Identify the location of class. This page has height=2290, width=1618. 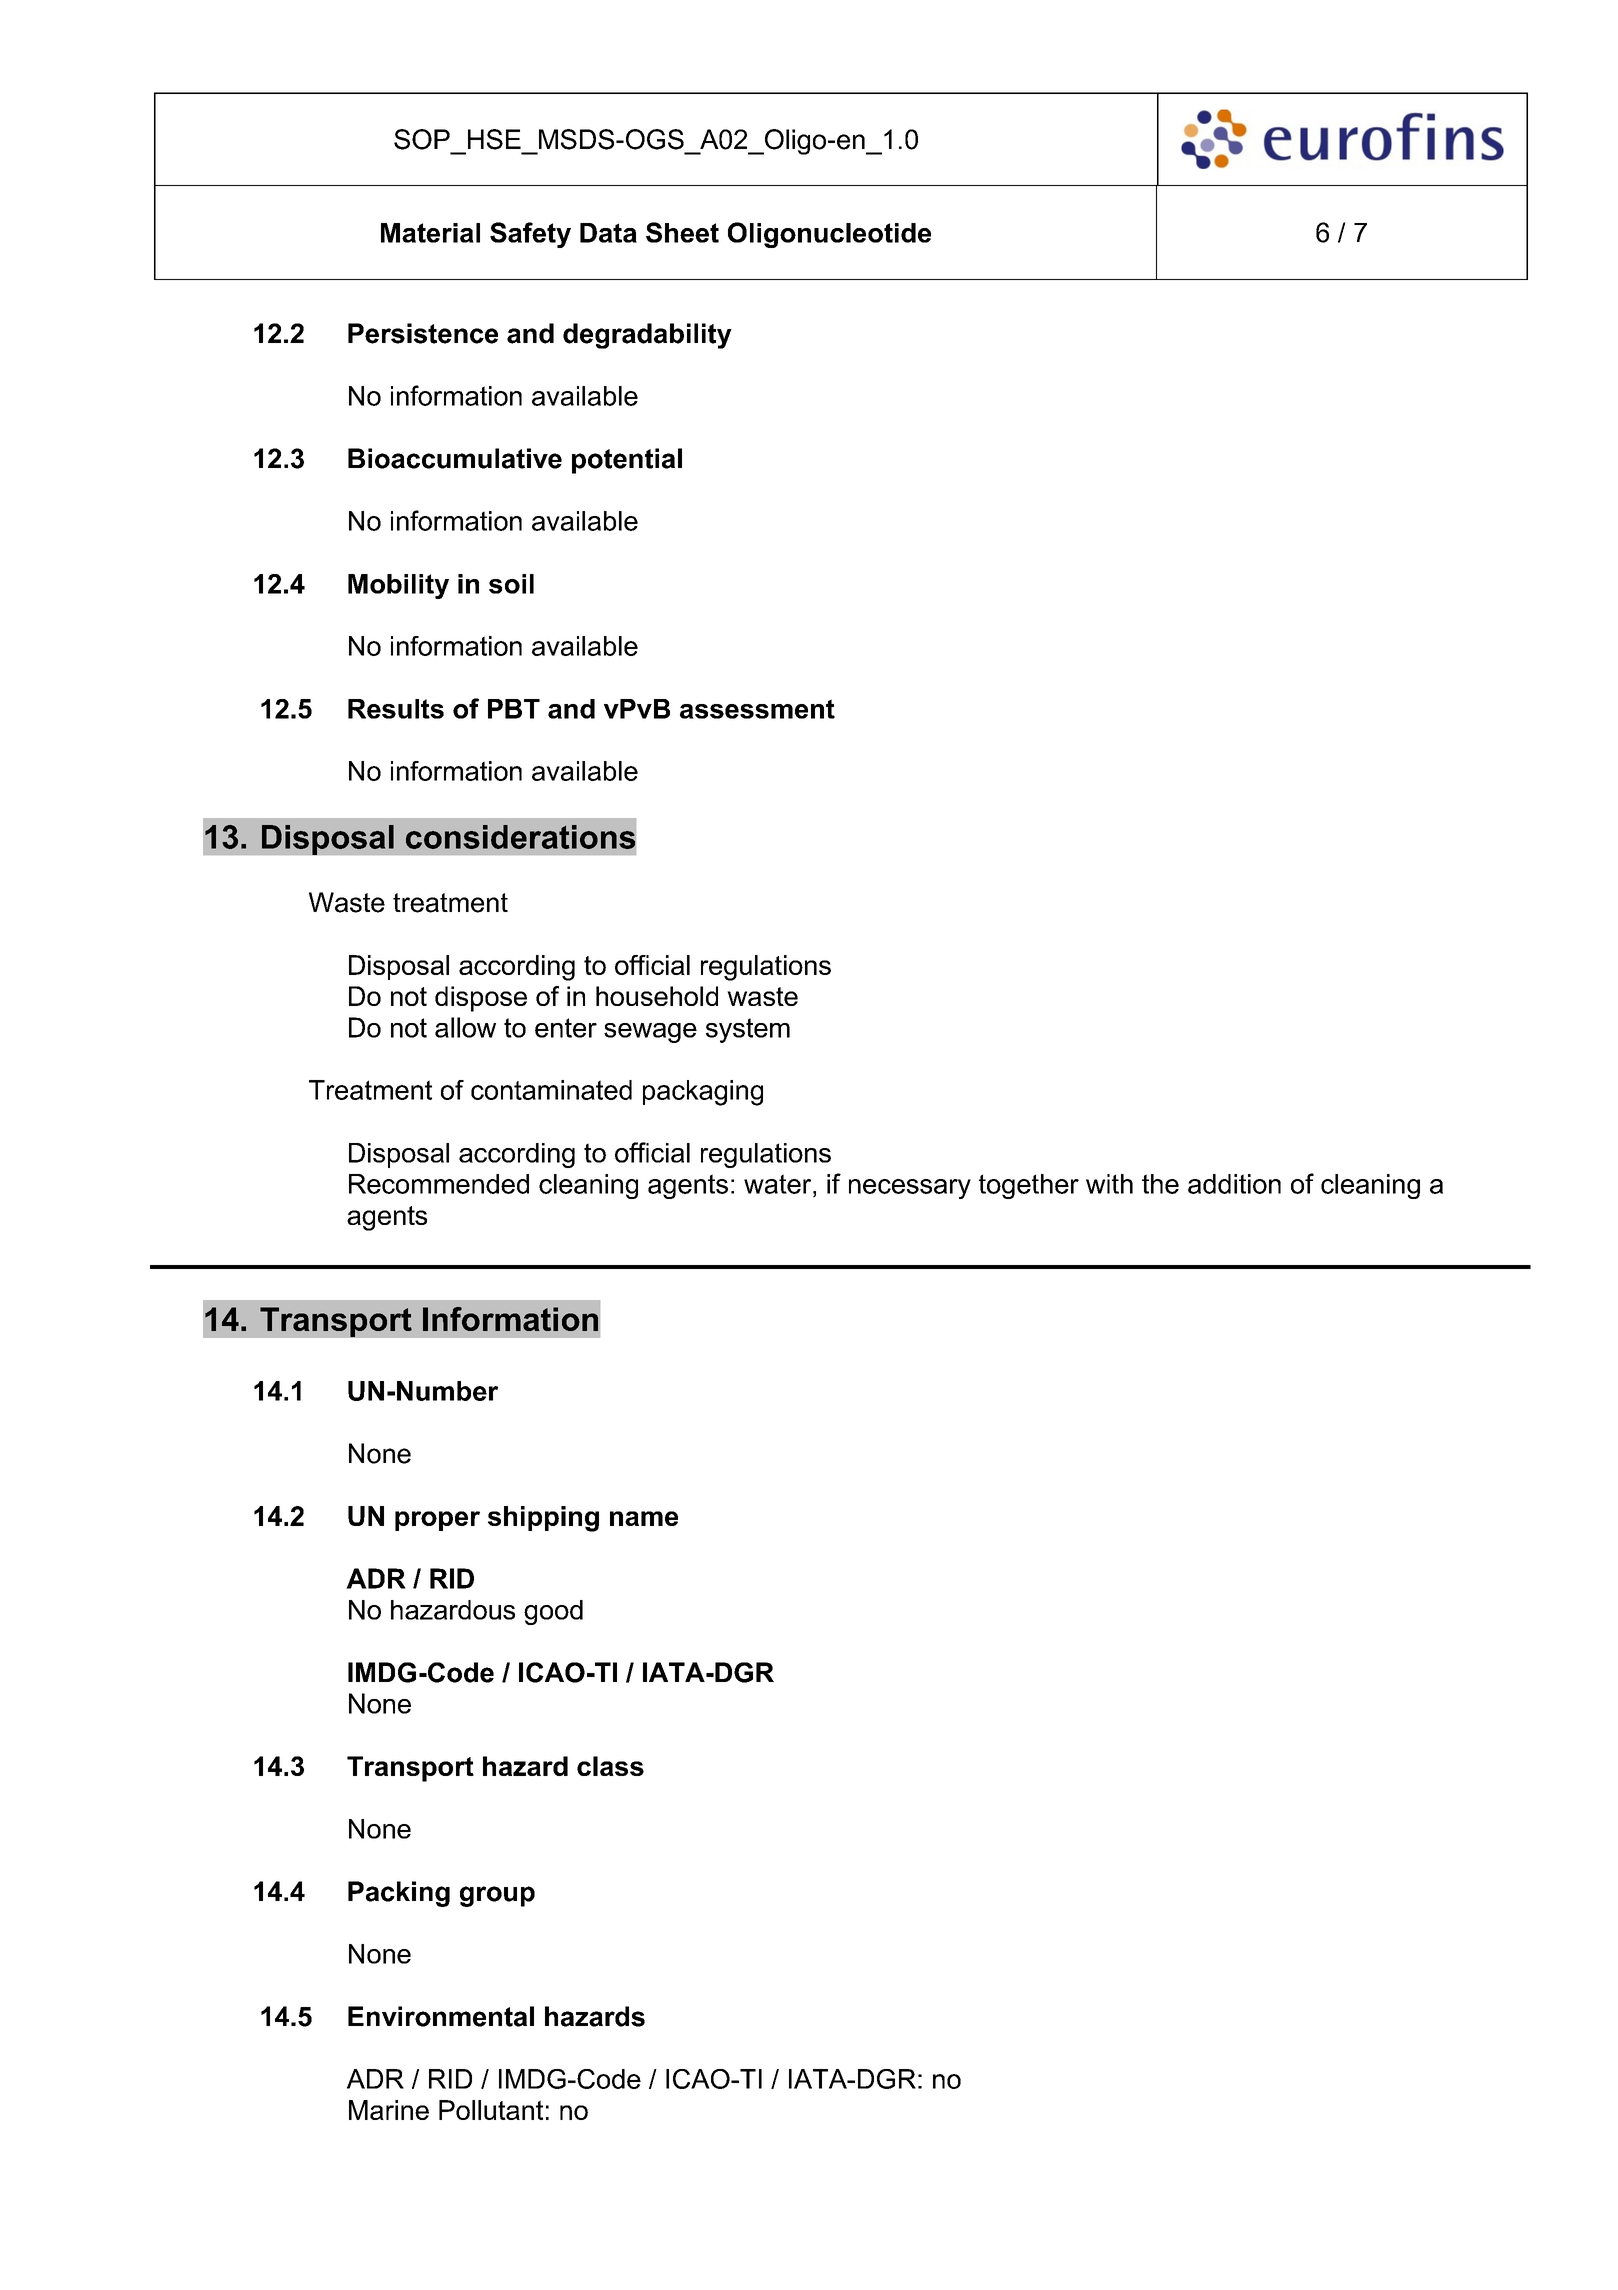
(610, 1766).
